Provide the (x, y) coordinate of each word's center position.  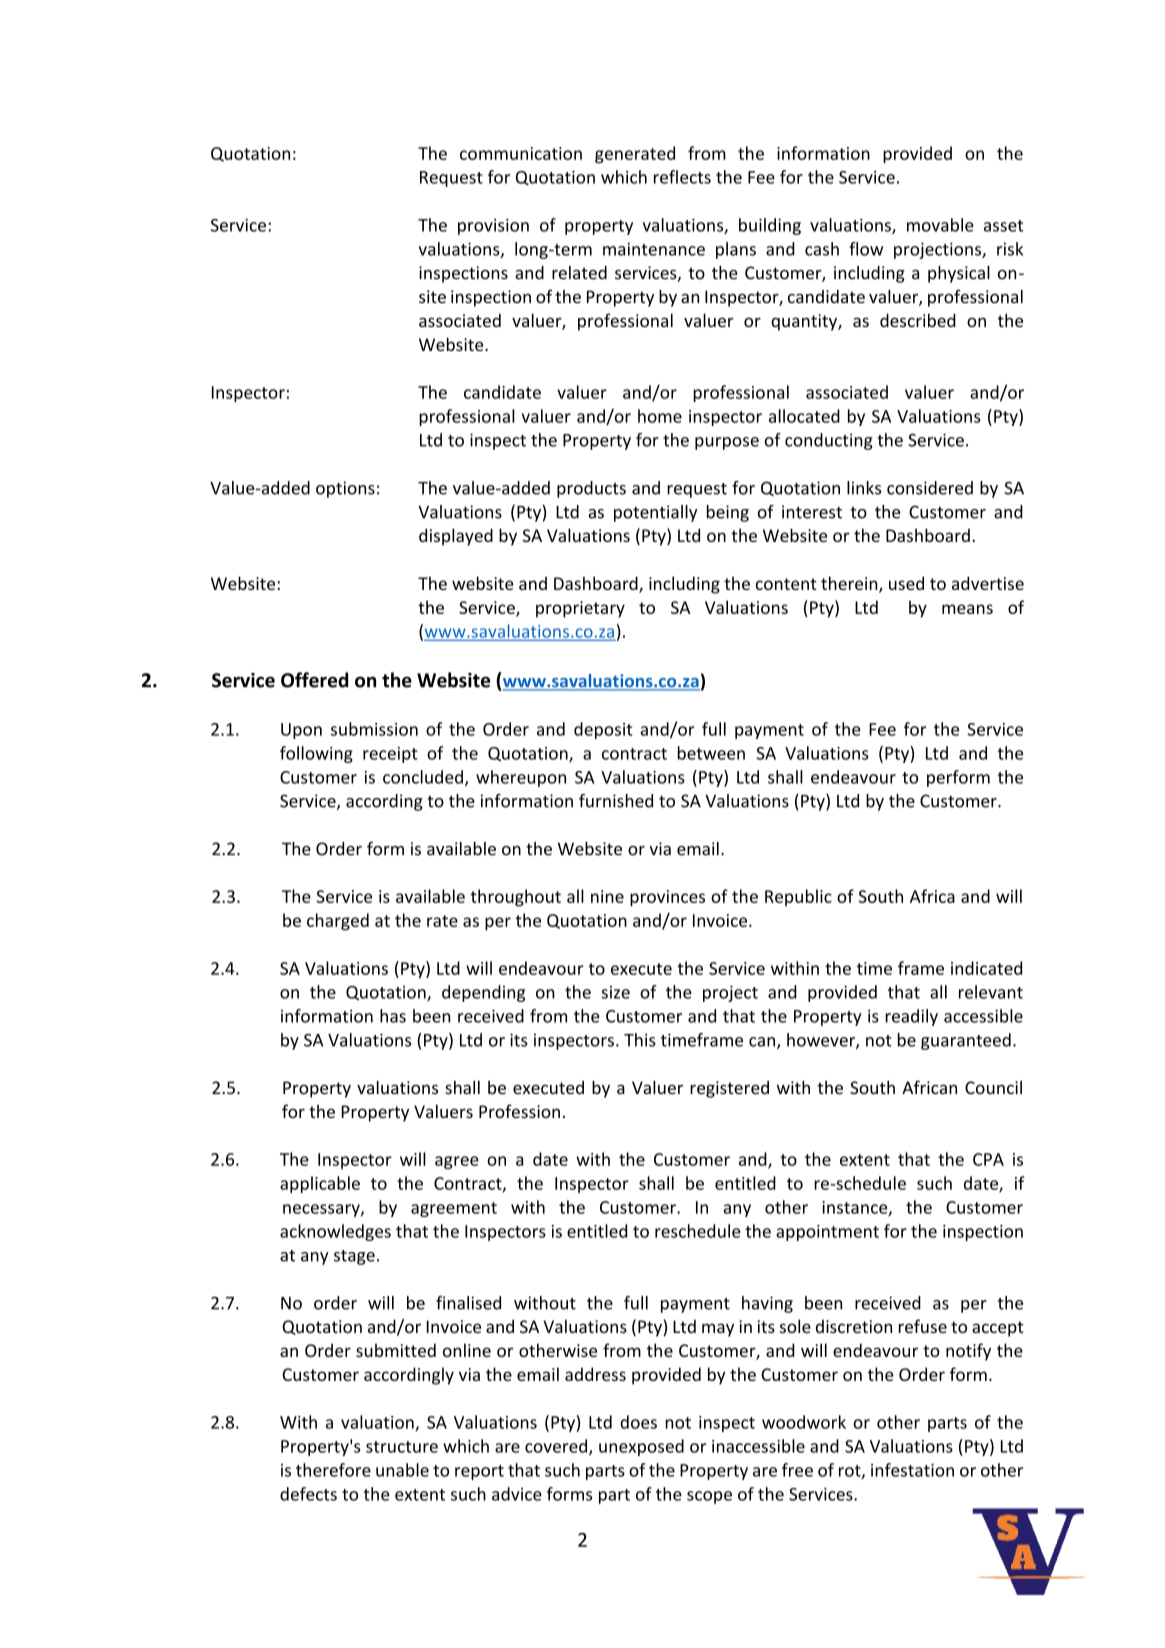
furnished (616, 801)
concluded (423, 777)
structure (402, 1447)
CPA (988, 1159)
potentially (655, 513)
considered (930, 488)
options (345, 489)
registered (729, 1089)
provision (493, 226)
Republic (798, 897)
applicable (320, 1184)
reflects (682, 177)
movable (940, 225)
